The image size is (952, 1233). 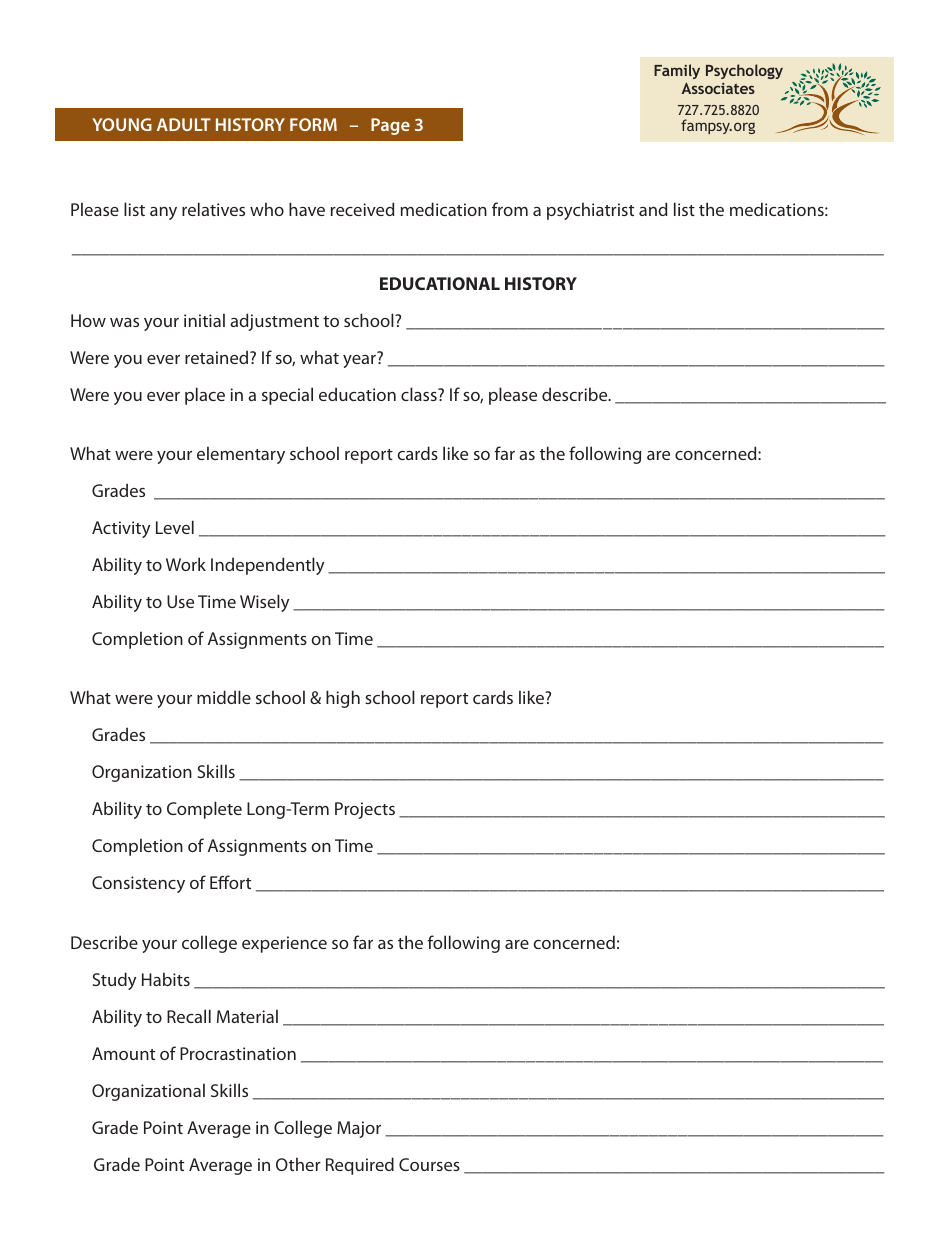 What do you see at coordinates (677, 71) in the screenshot?
I see `Family` at bounding box center [677, 71].
